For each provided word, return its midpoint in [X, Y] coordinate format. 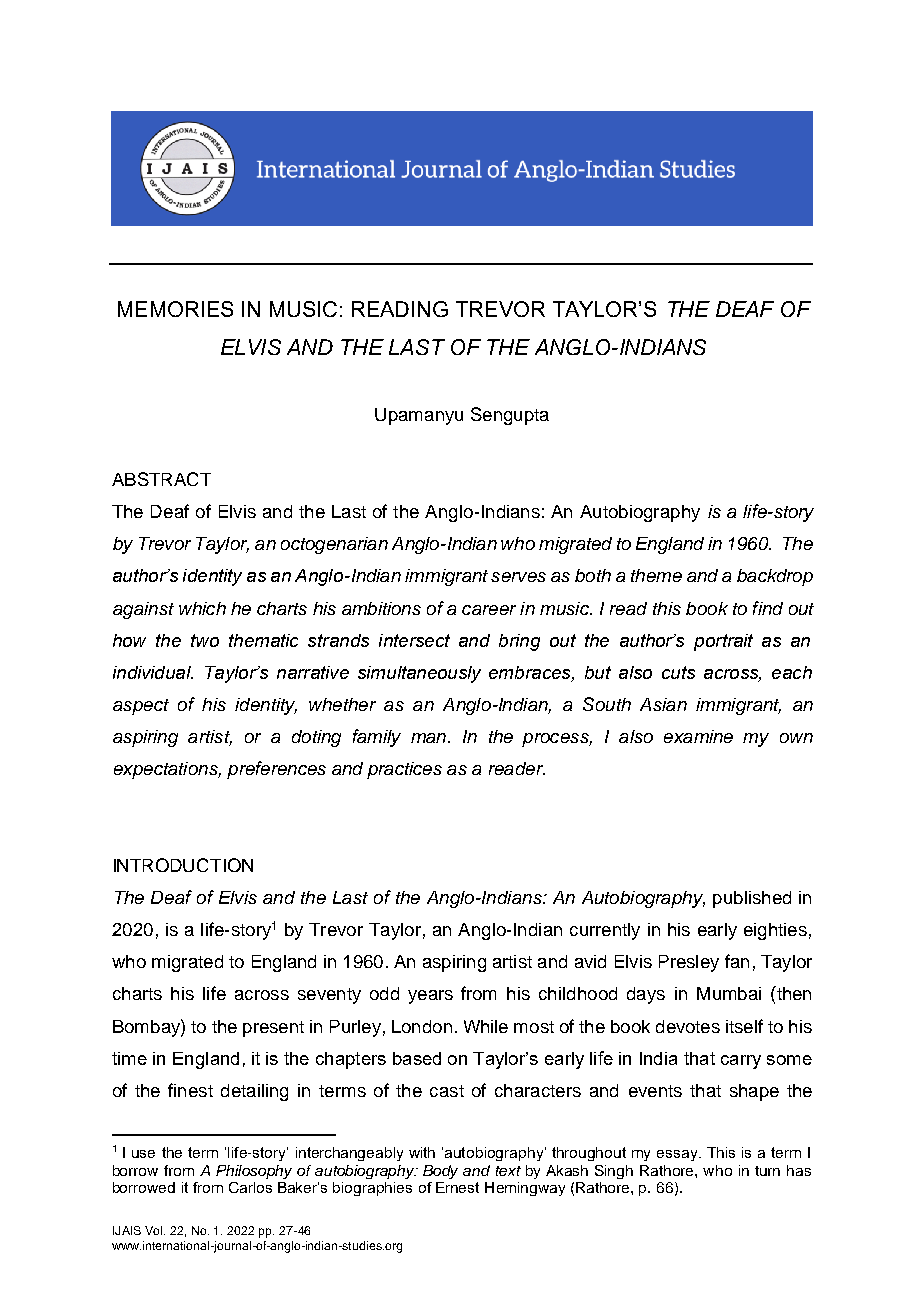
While [486, 1026]
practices [404, 770]
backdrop [775, 577]
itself [744, 1026]
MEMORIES [175, 309]
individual [153, 672]
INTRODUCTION [183, 865]
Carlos [250, 1187]
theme [656, 575]
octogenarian [334, 545]
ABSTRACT [161, 479]
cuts [678, 672]
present [273, 1029]
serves [518, 577]
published [752, 899]
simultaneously [419, 674]
